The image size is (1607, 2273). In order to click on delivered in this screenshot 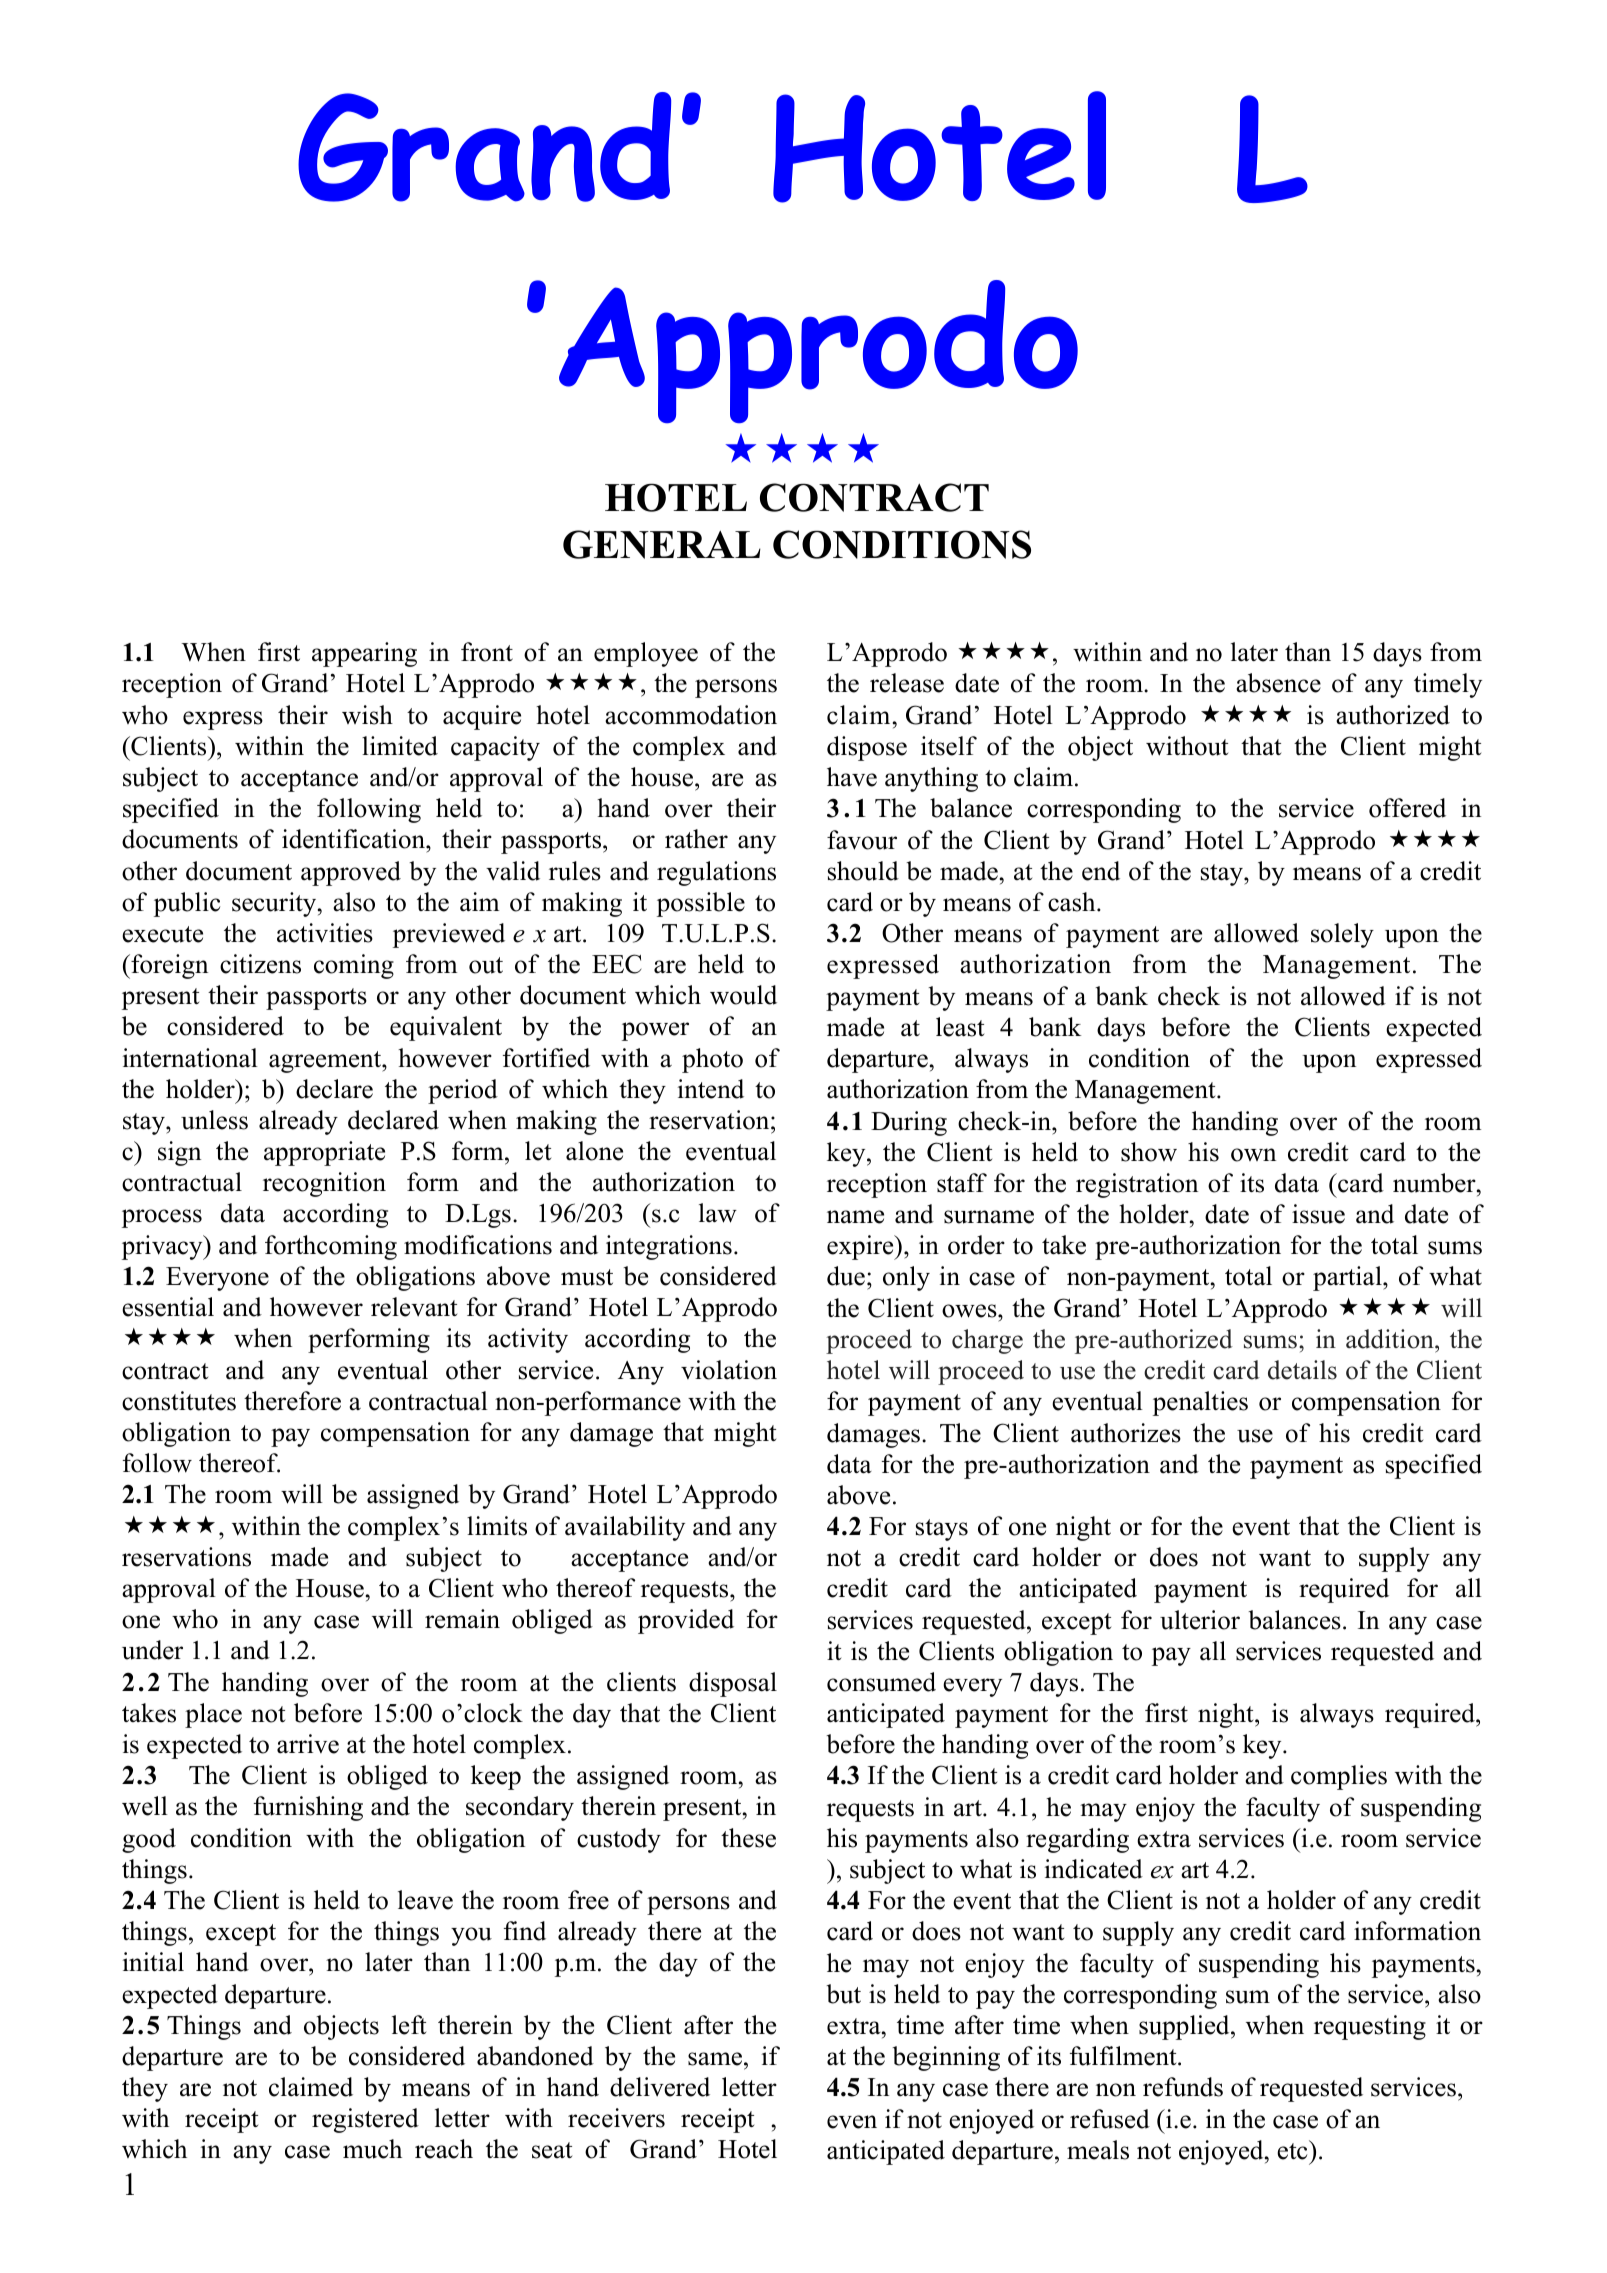, I will do `click(660, 2087)`.
